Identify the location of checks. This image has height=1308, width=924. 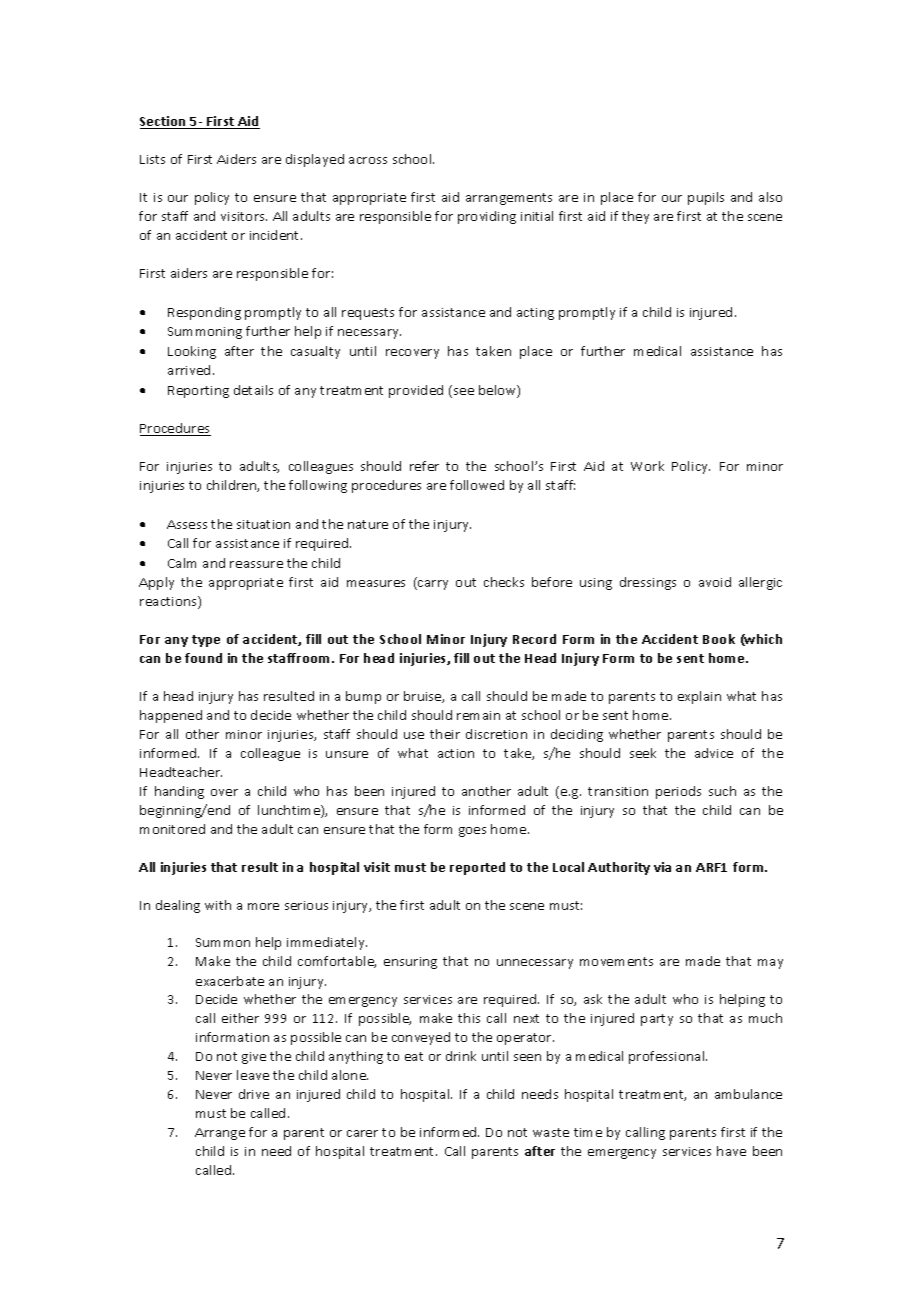
(504, 582).
